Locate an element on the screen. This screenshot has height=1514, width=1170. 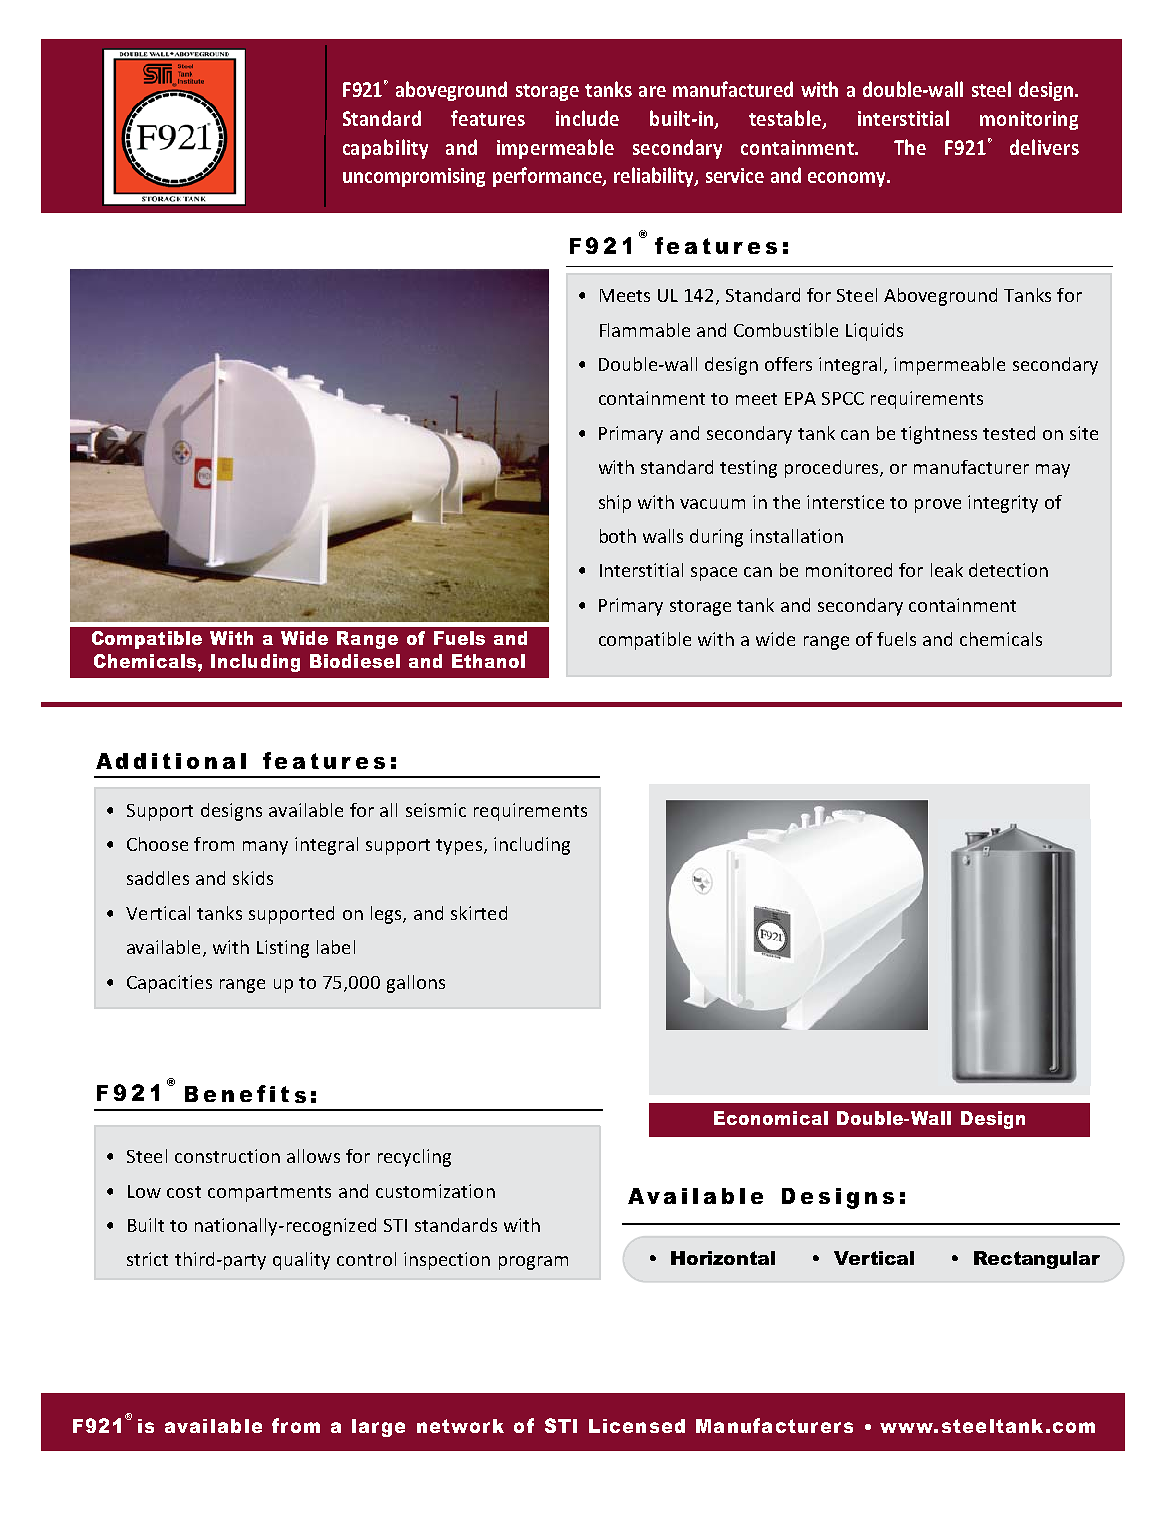
include is located at coordinates (587, 118).
